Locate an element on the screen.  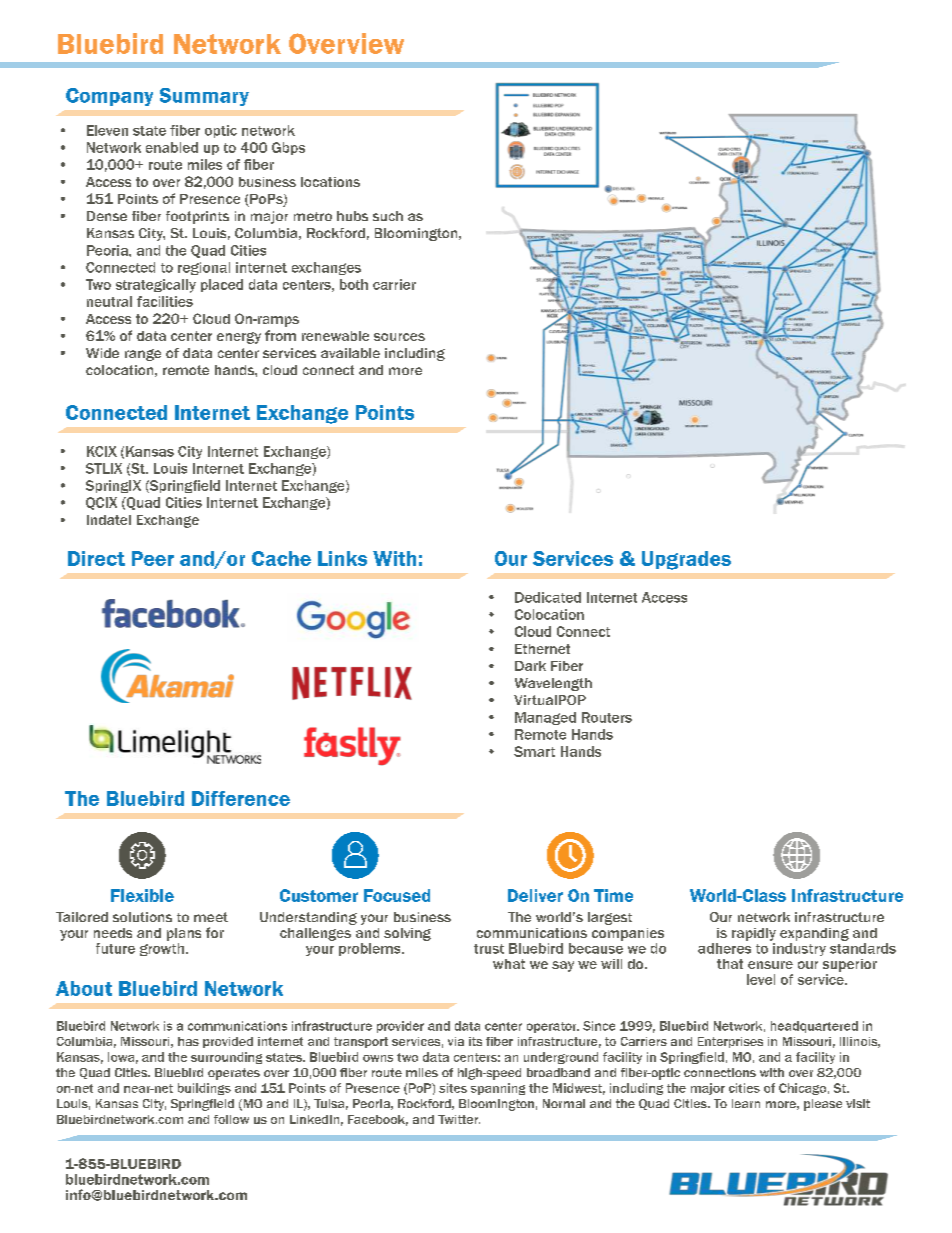
such is located at coordinates (388, 216).
